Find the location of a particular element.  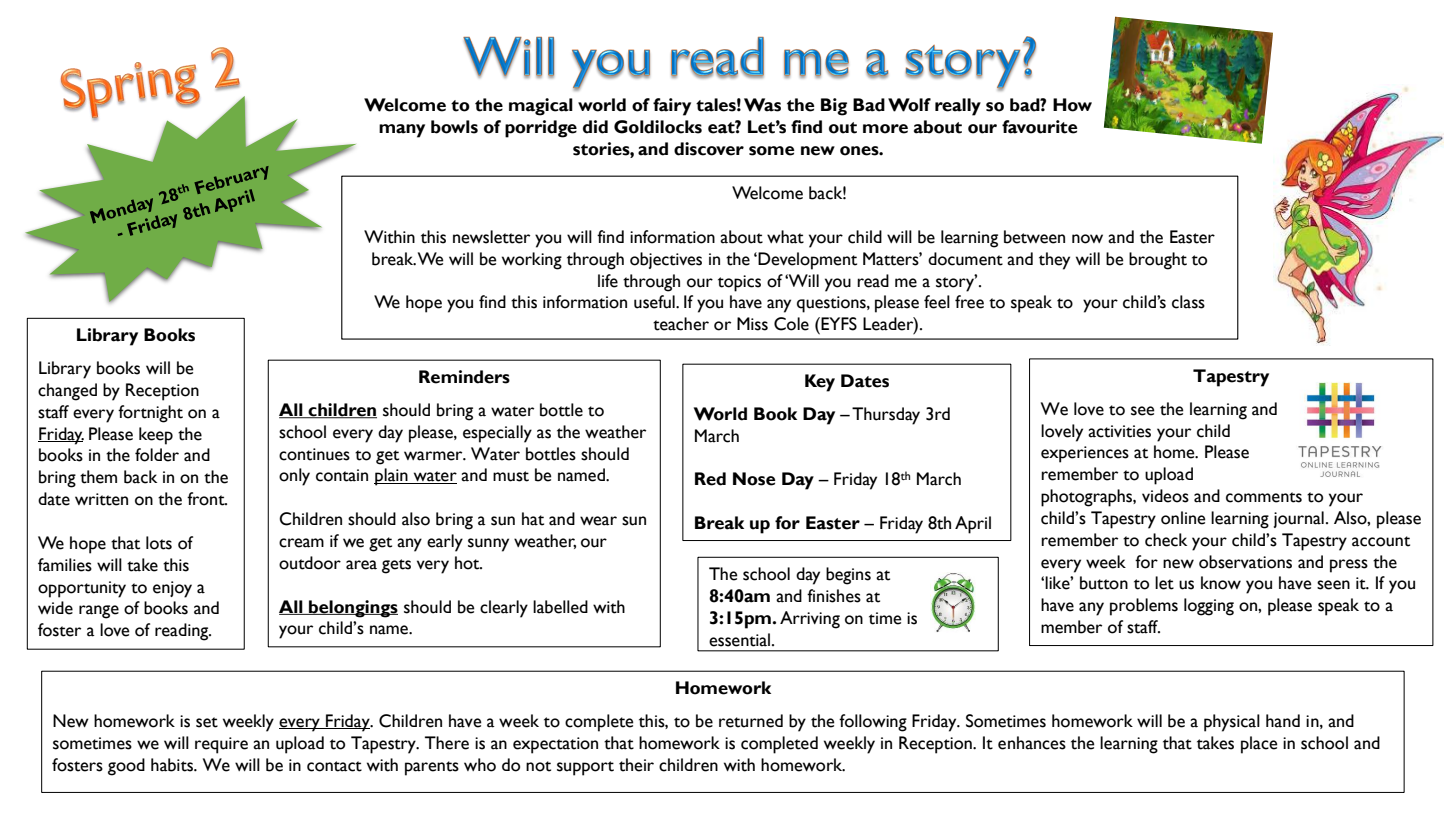

Goldilocks is located at coordinates (658, 127).
